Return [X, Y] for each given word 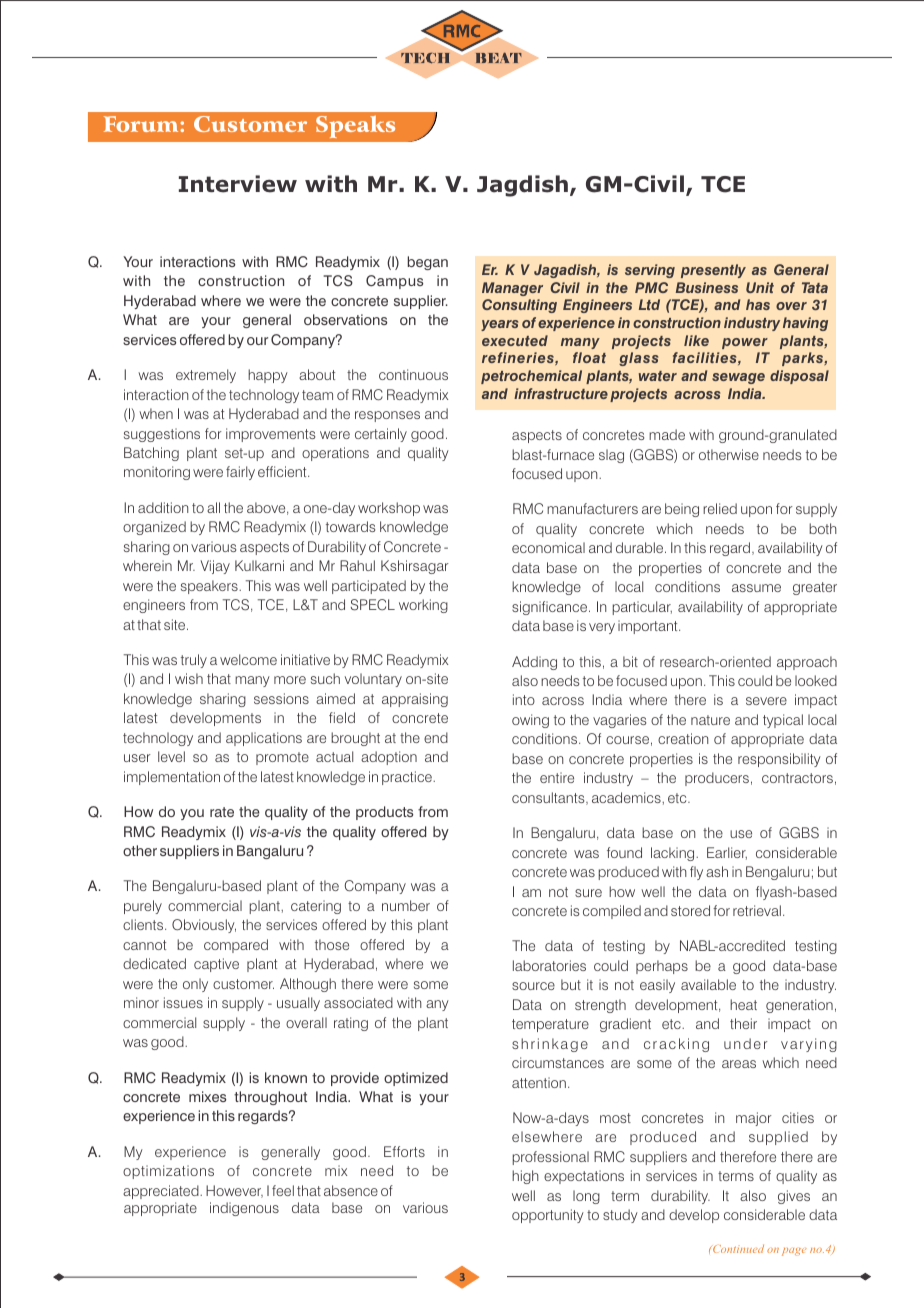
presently [713, 271]
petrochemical [531, 377]
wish [189, 678]
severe [766, 701]
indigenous [244, 1209]
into [524, 699]
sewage [738, 378]
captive [216, 965]
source [533, 986]
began [428, 263]
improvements [270, 435]
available [708, 984]
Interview [238, 184]
